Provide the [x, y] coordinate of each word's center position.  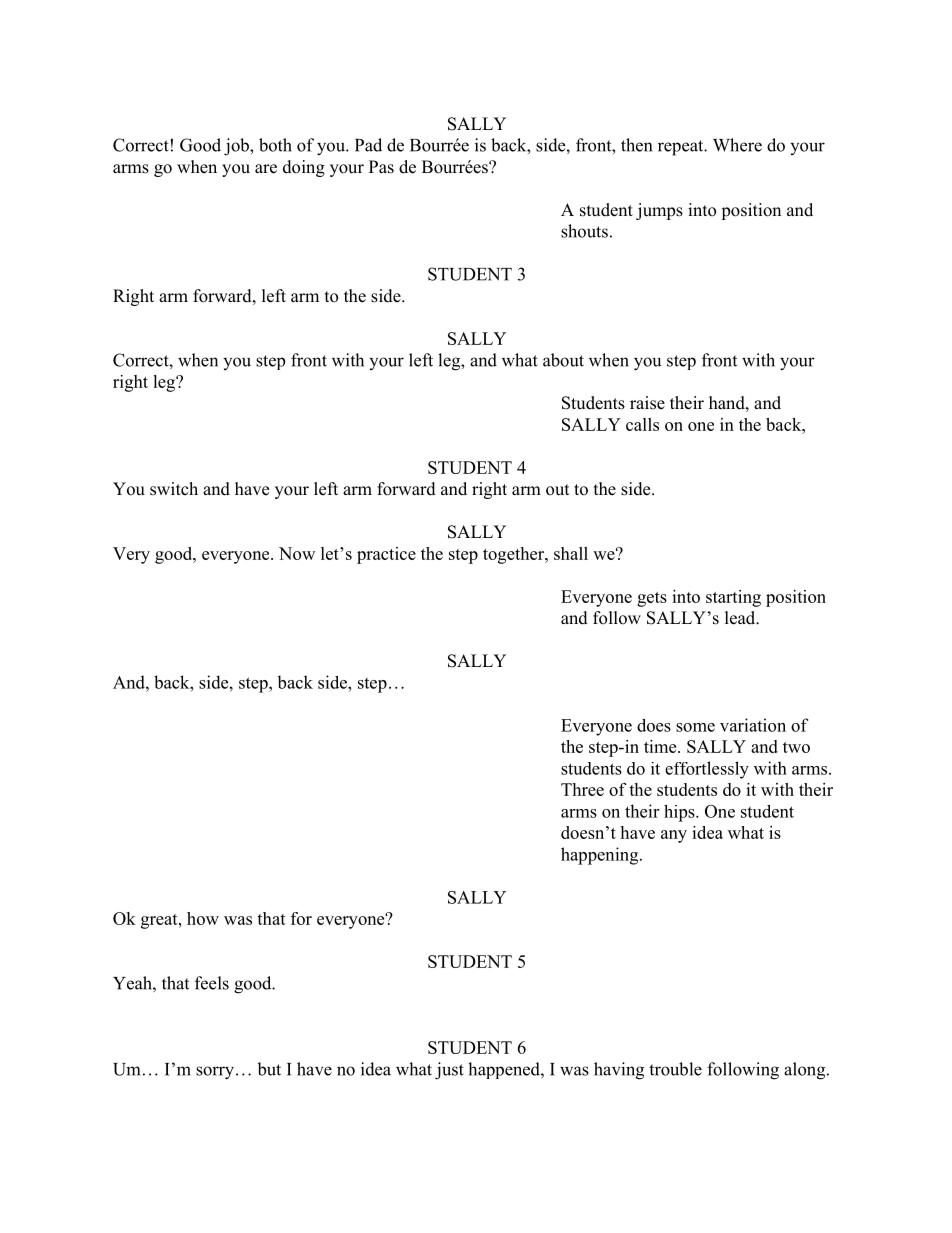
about [563, 360]
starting [733, 598]
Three [582, 789]
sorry [215, 1073]
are [266, 169]
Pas [381, 167]
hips [680, 813]
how [203, 918]
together [515, 555]
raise [647, 403]
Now [297, 553]
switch [174, 489]
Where [737, 145]
